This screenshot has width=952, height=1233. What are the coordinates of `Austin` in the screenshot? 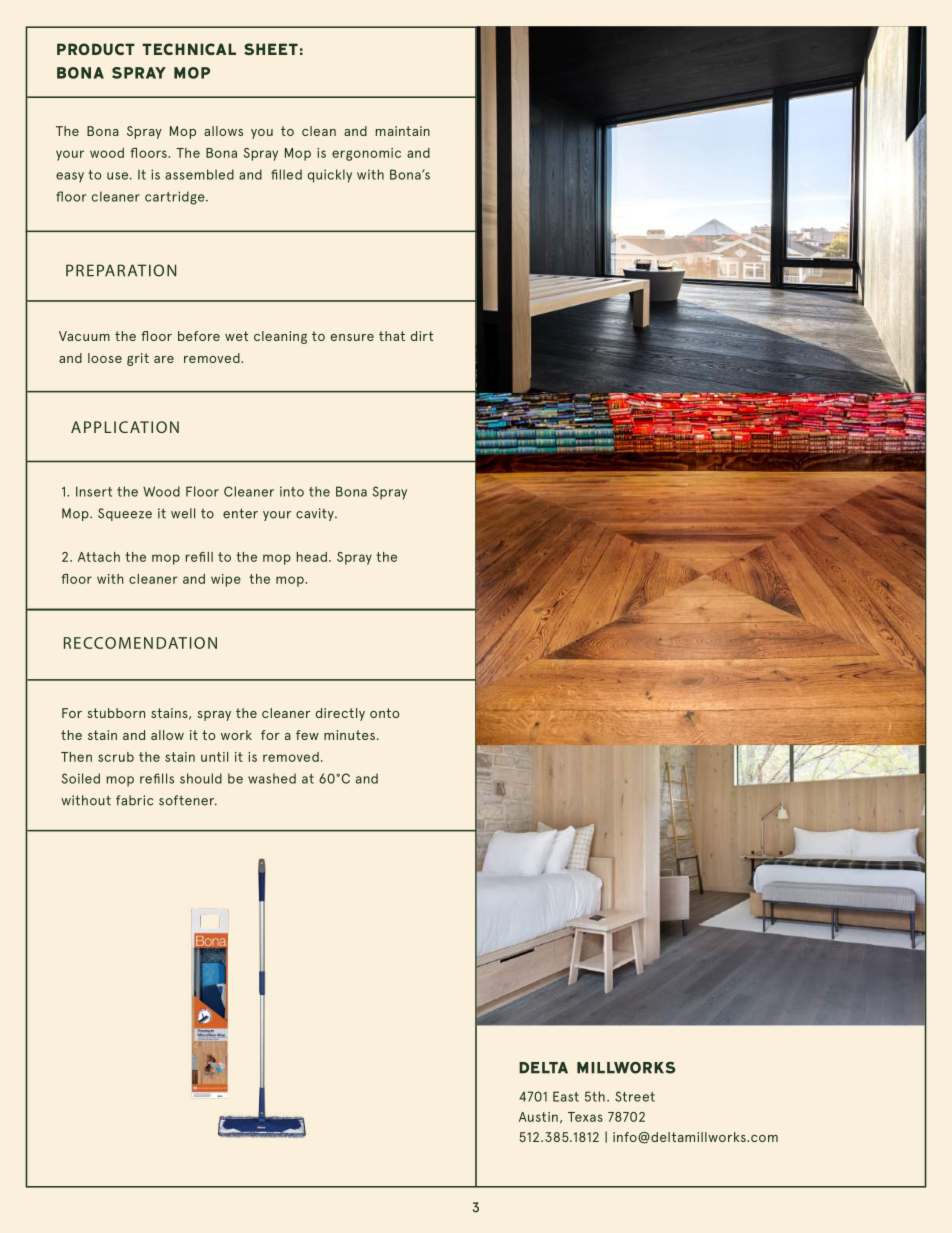 It's located at (538, 1117).
